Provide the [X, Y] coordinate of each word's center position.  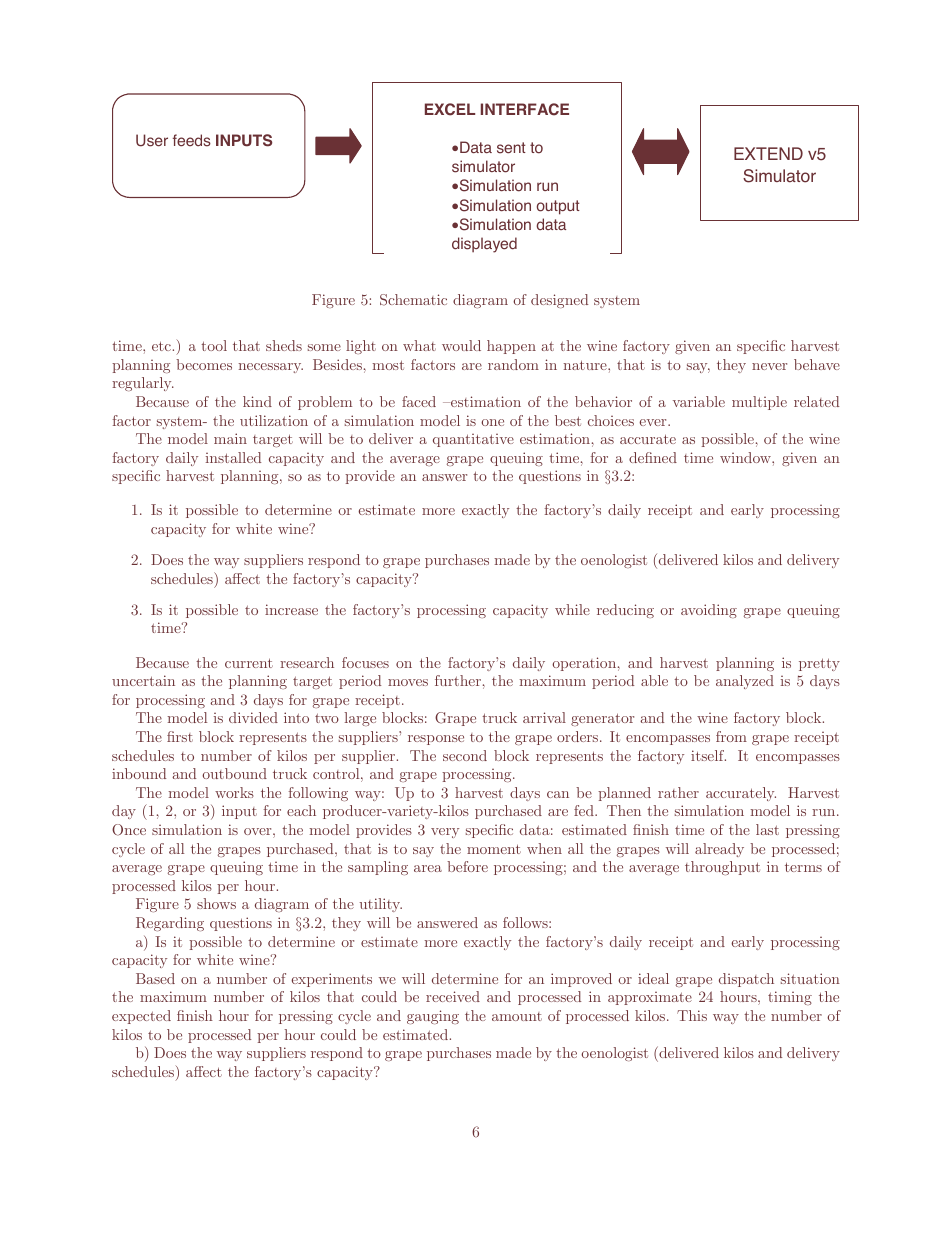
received [453, 996]
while [572, 609]
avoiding [709, 611]
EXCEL [450, 109]
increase [291, 609]
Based [155, 978]
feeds [192, 140]
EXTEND [768, 153]
